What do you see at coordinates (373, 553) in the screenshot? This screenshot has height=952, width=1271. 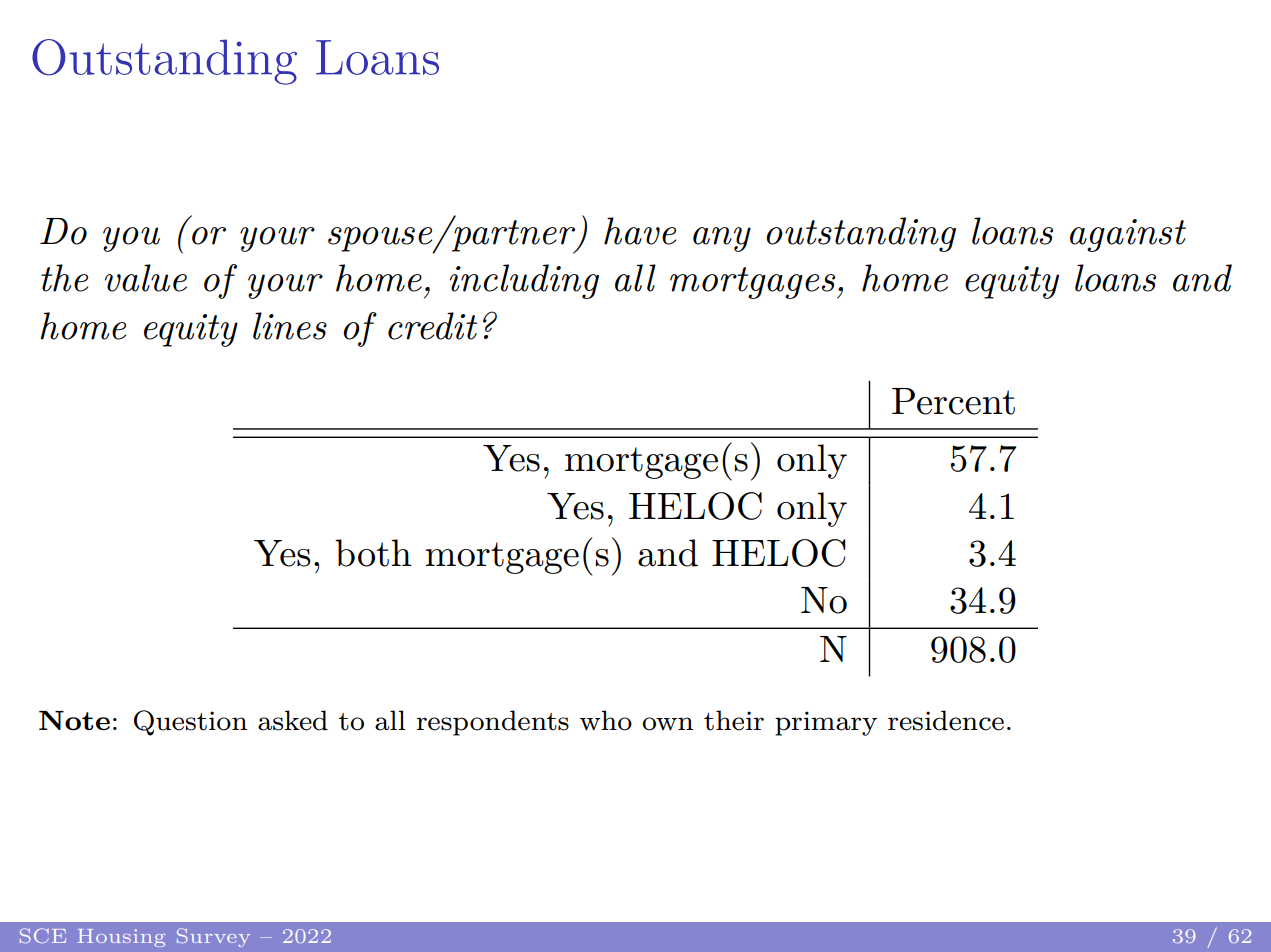 I see `both` at bounding box center [373, 553].
